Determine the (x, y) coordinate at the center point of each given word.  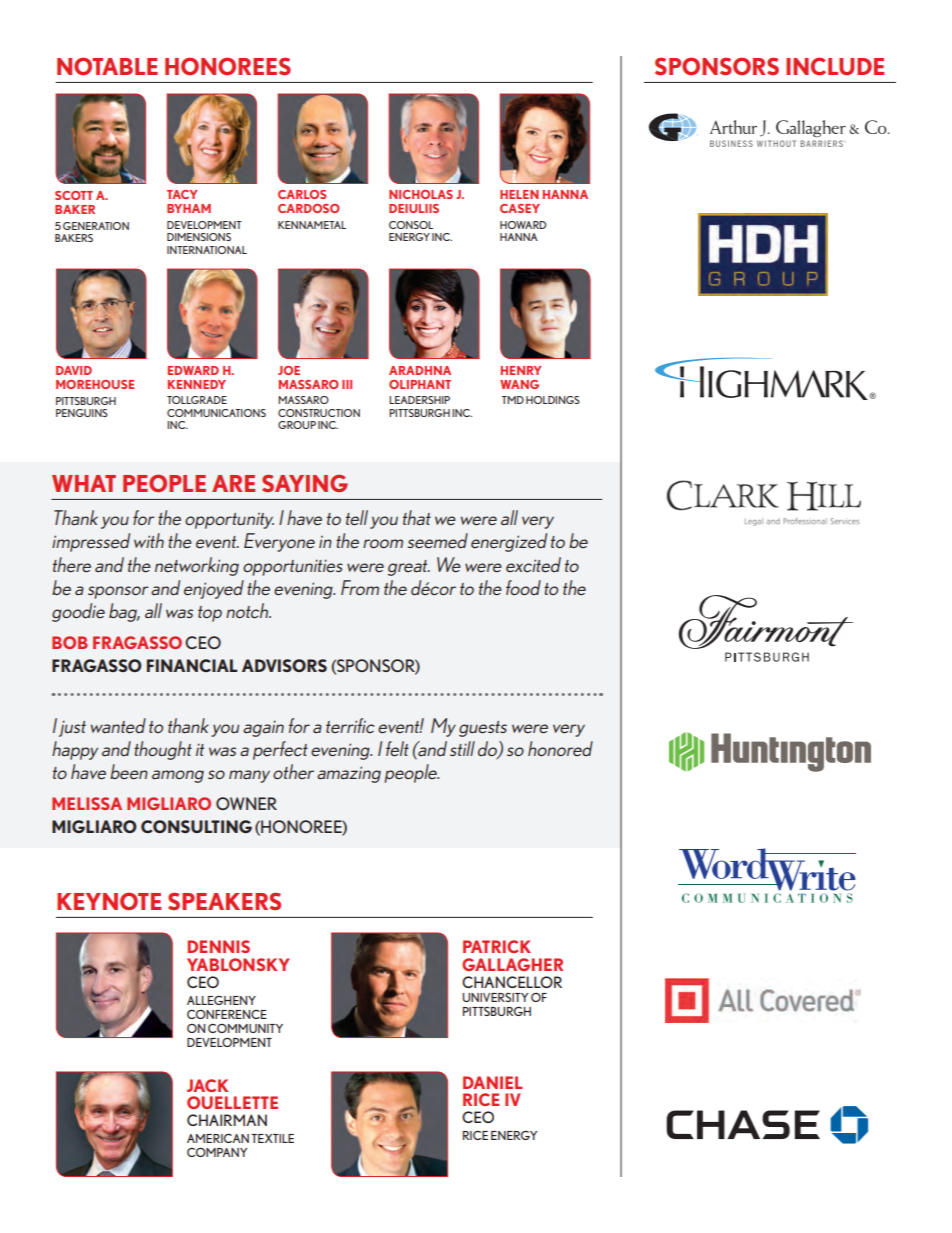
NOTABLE (107, 66)
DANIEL (493, 1082)
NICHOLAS (421, 194)
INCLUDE (835, 66)
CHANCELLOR (512, 982)
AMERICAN (218, 1138)
